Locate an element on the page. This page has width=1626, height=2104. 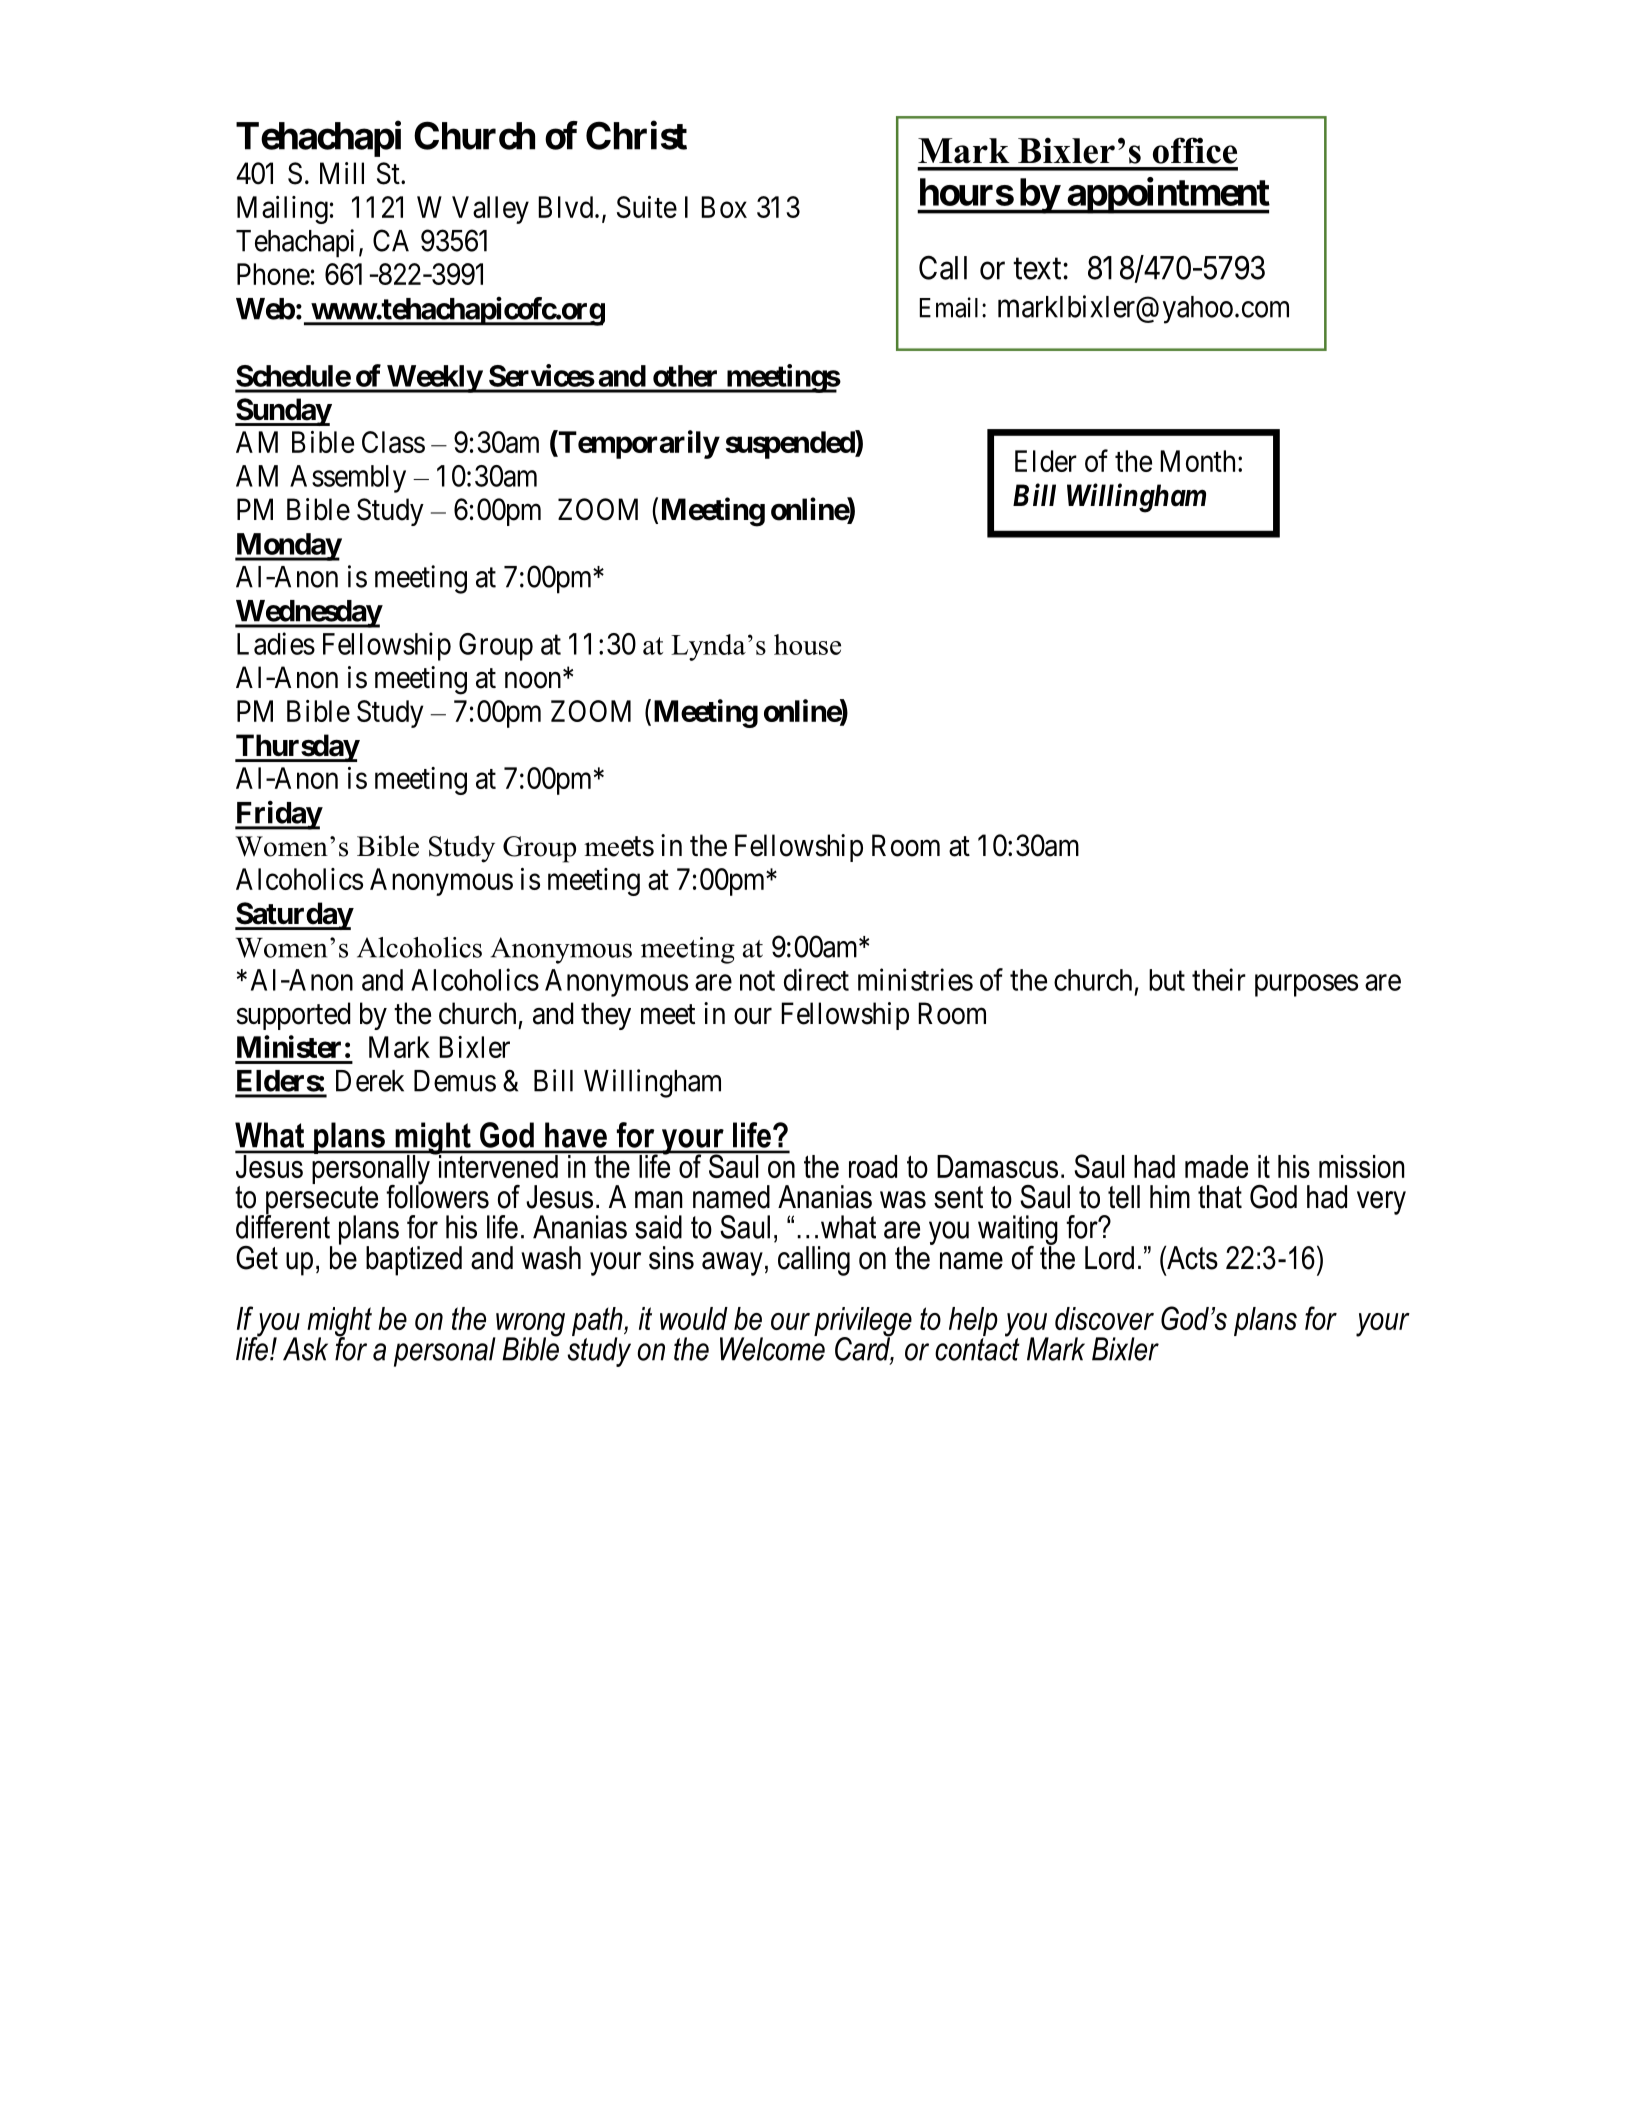
privilege is located at coordinates (863, 1323).
